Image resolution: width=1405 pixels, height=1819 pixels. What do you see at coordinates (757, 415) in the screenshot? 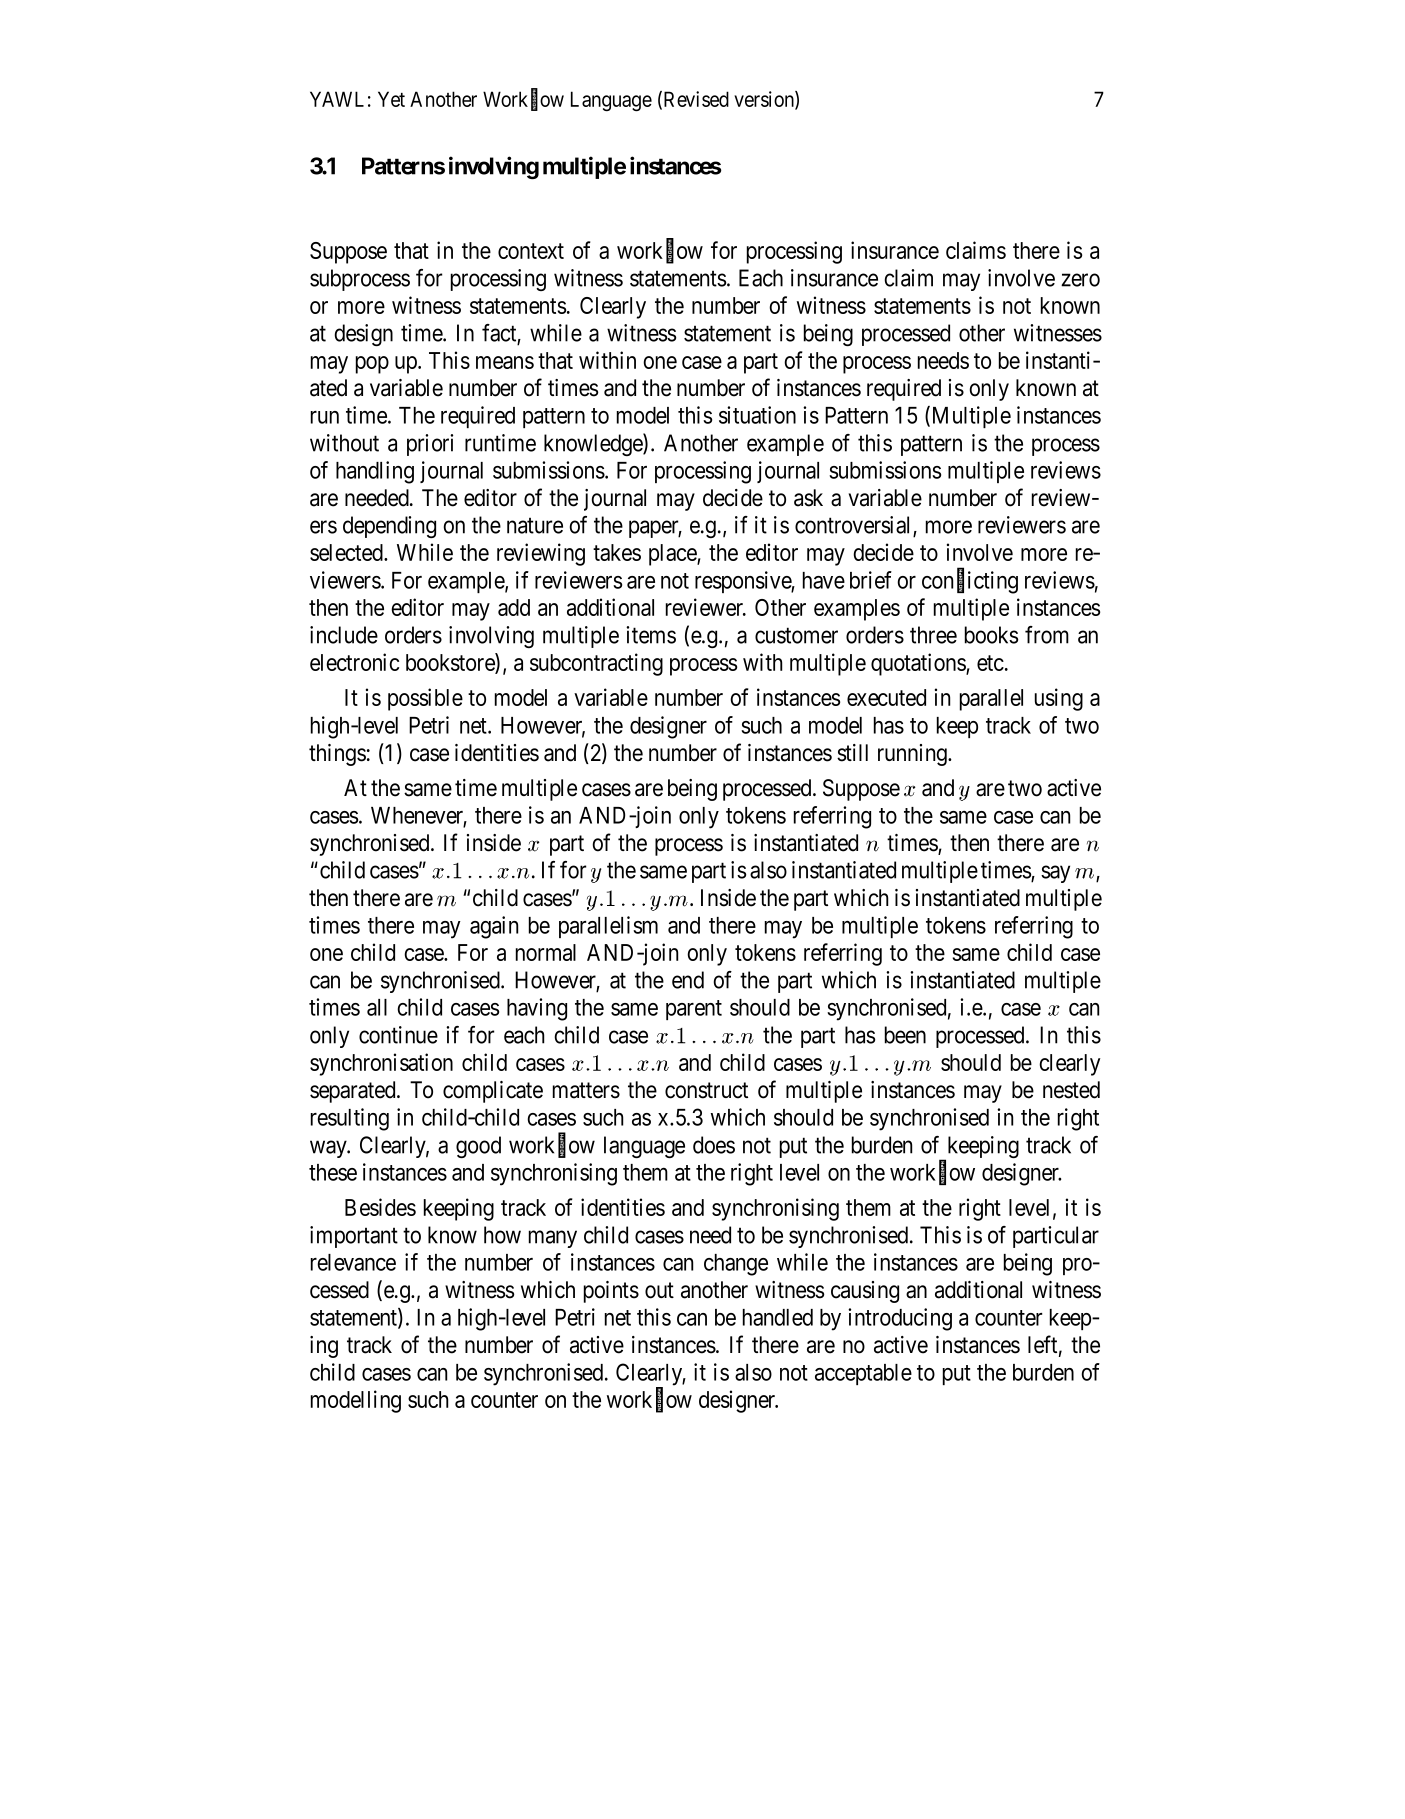
I see `situation` at bounding box center [757, 415].
